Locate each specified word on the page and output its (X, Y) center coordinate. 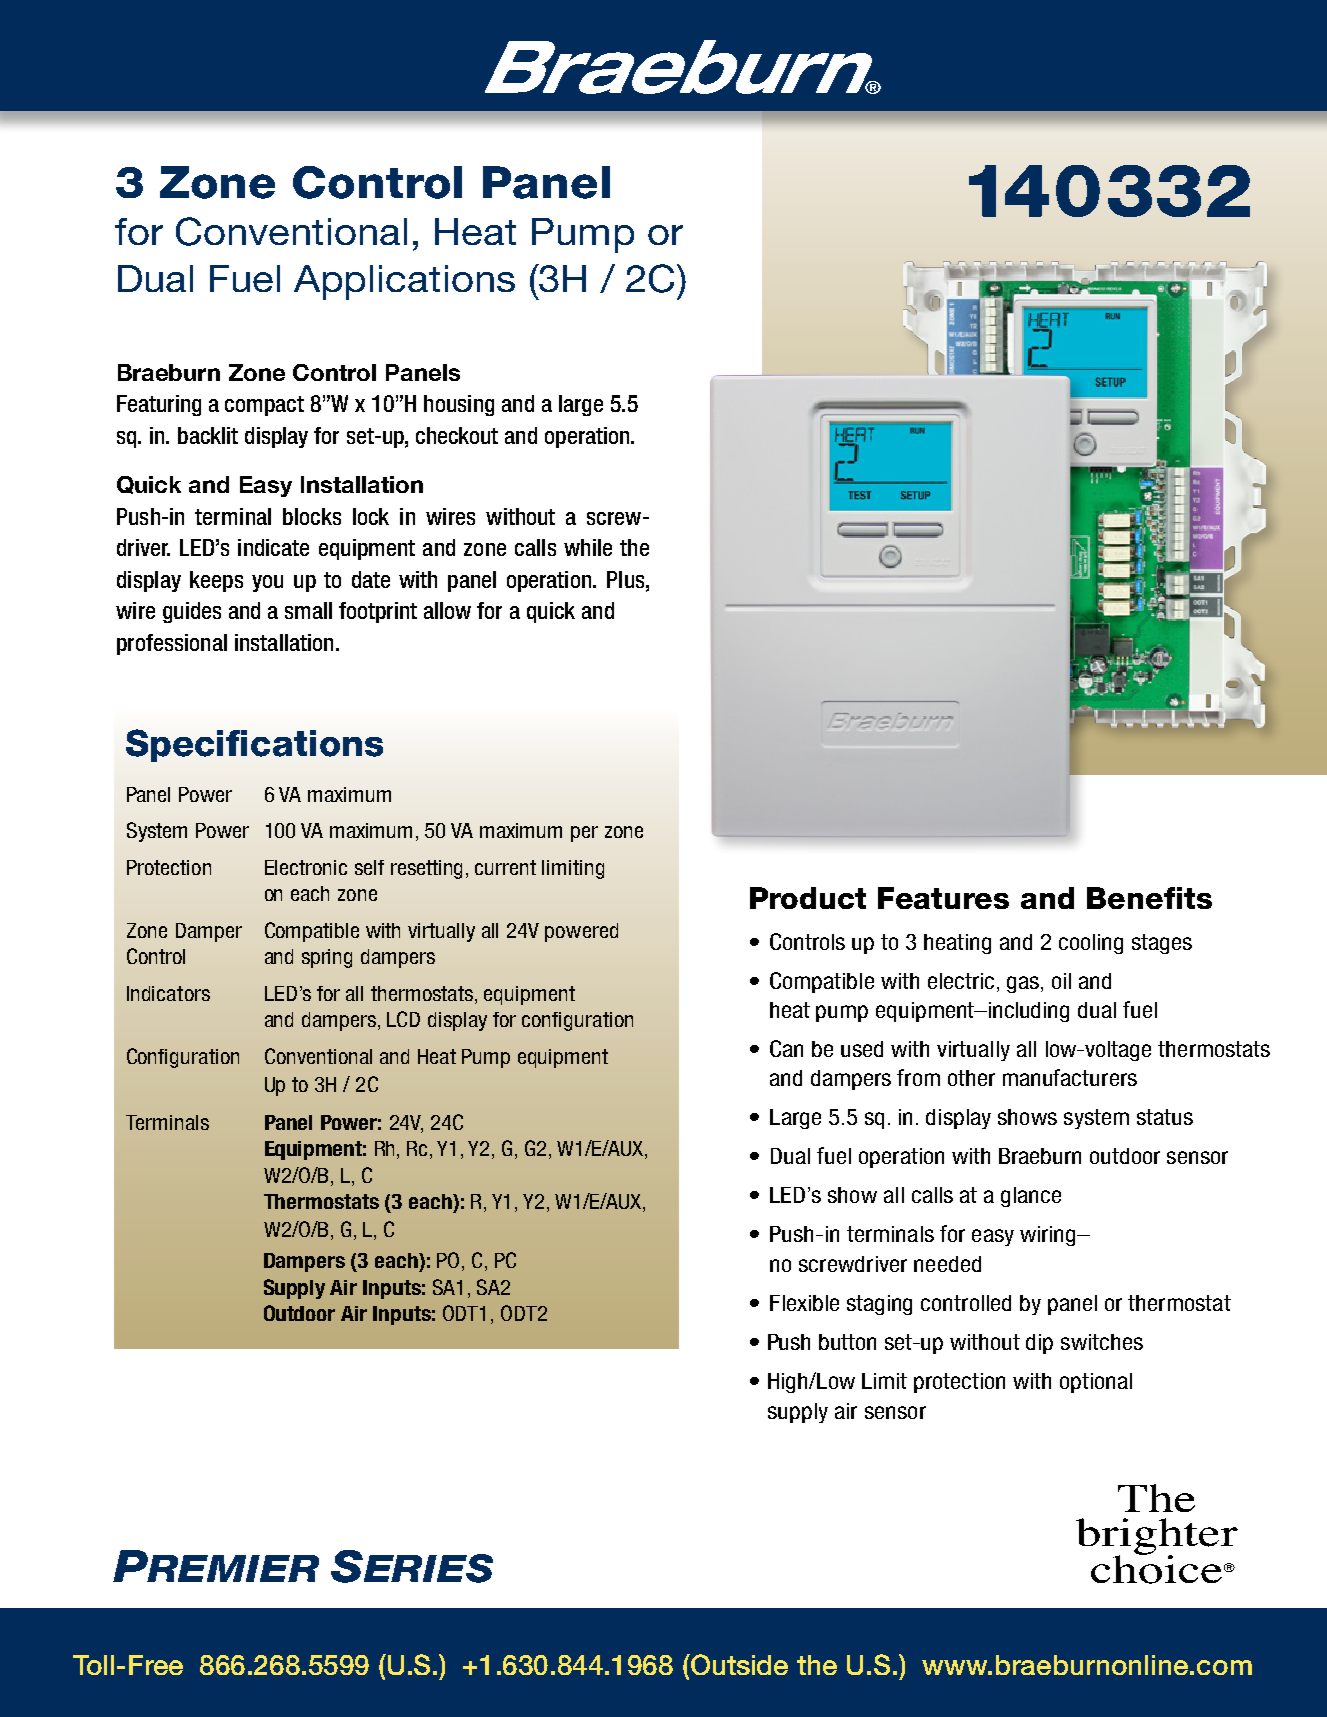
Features (943, 898)
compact (264, 406)
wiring (1049, 1236)
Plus (627, 579)
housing (459, 405)
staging (879, 1305)
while (588, 547)
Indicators (168, 993)
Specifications (254, 745)
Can (786, 1048)
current (505, 867)
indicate (273, 547)
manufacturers (1070, 1077)
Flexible (804, 1303)
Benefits (1149, 898)
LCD (403, 1019)
